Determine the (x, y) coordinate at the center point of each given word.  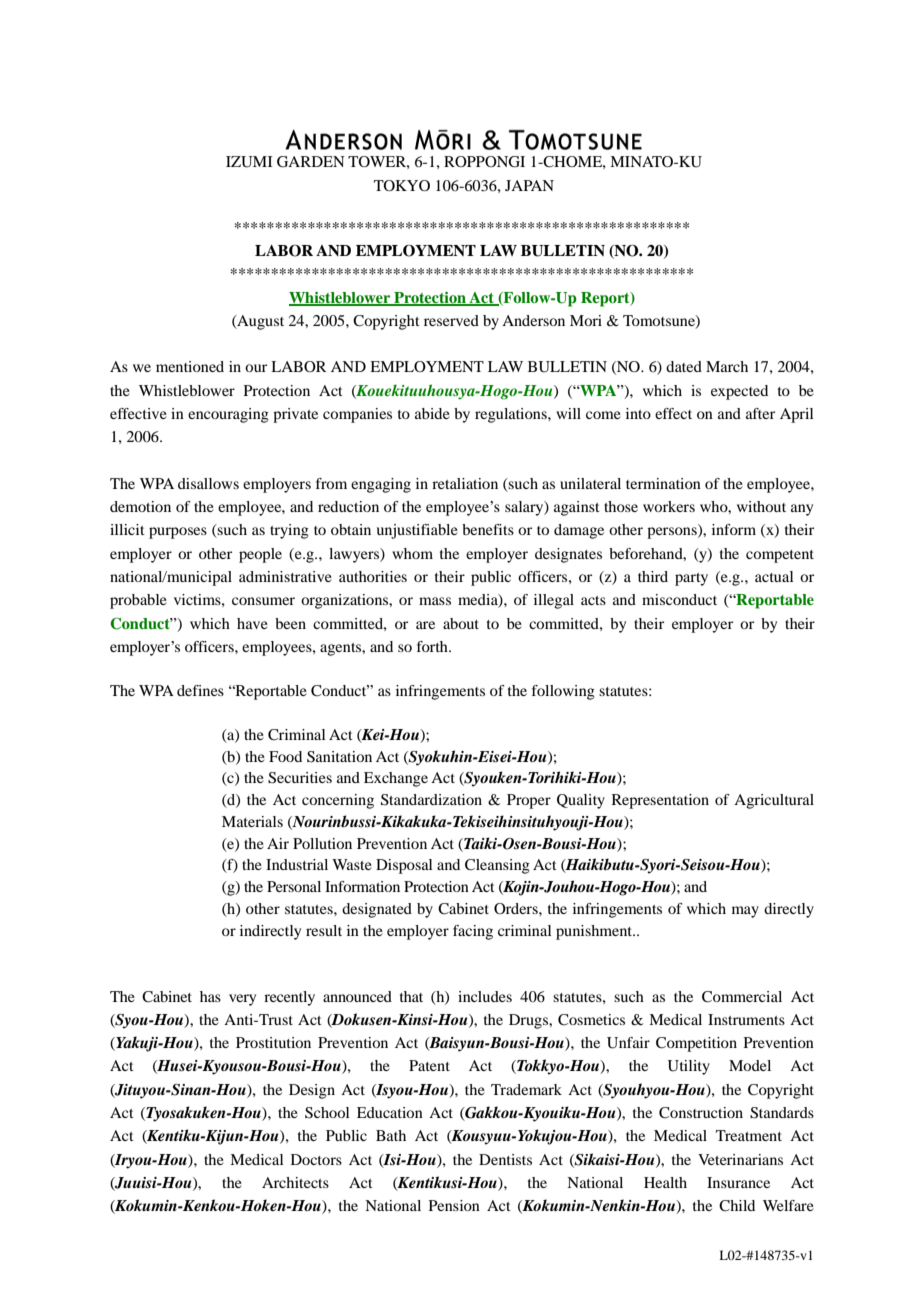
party (691, 579)
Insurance (738, 1182)
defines (200, 690)
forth (433, 646)
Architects (295, 1182)
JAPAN (529, 185)
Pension (454, 1205)
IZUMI (249, 162)
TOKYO (402, 186)
